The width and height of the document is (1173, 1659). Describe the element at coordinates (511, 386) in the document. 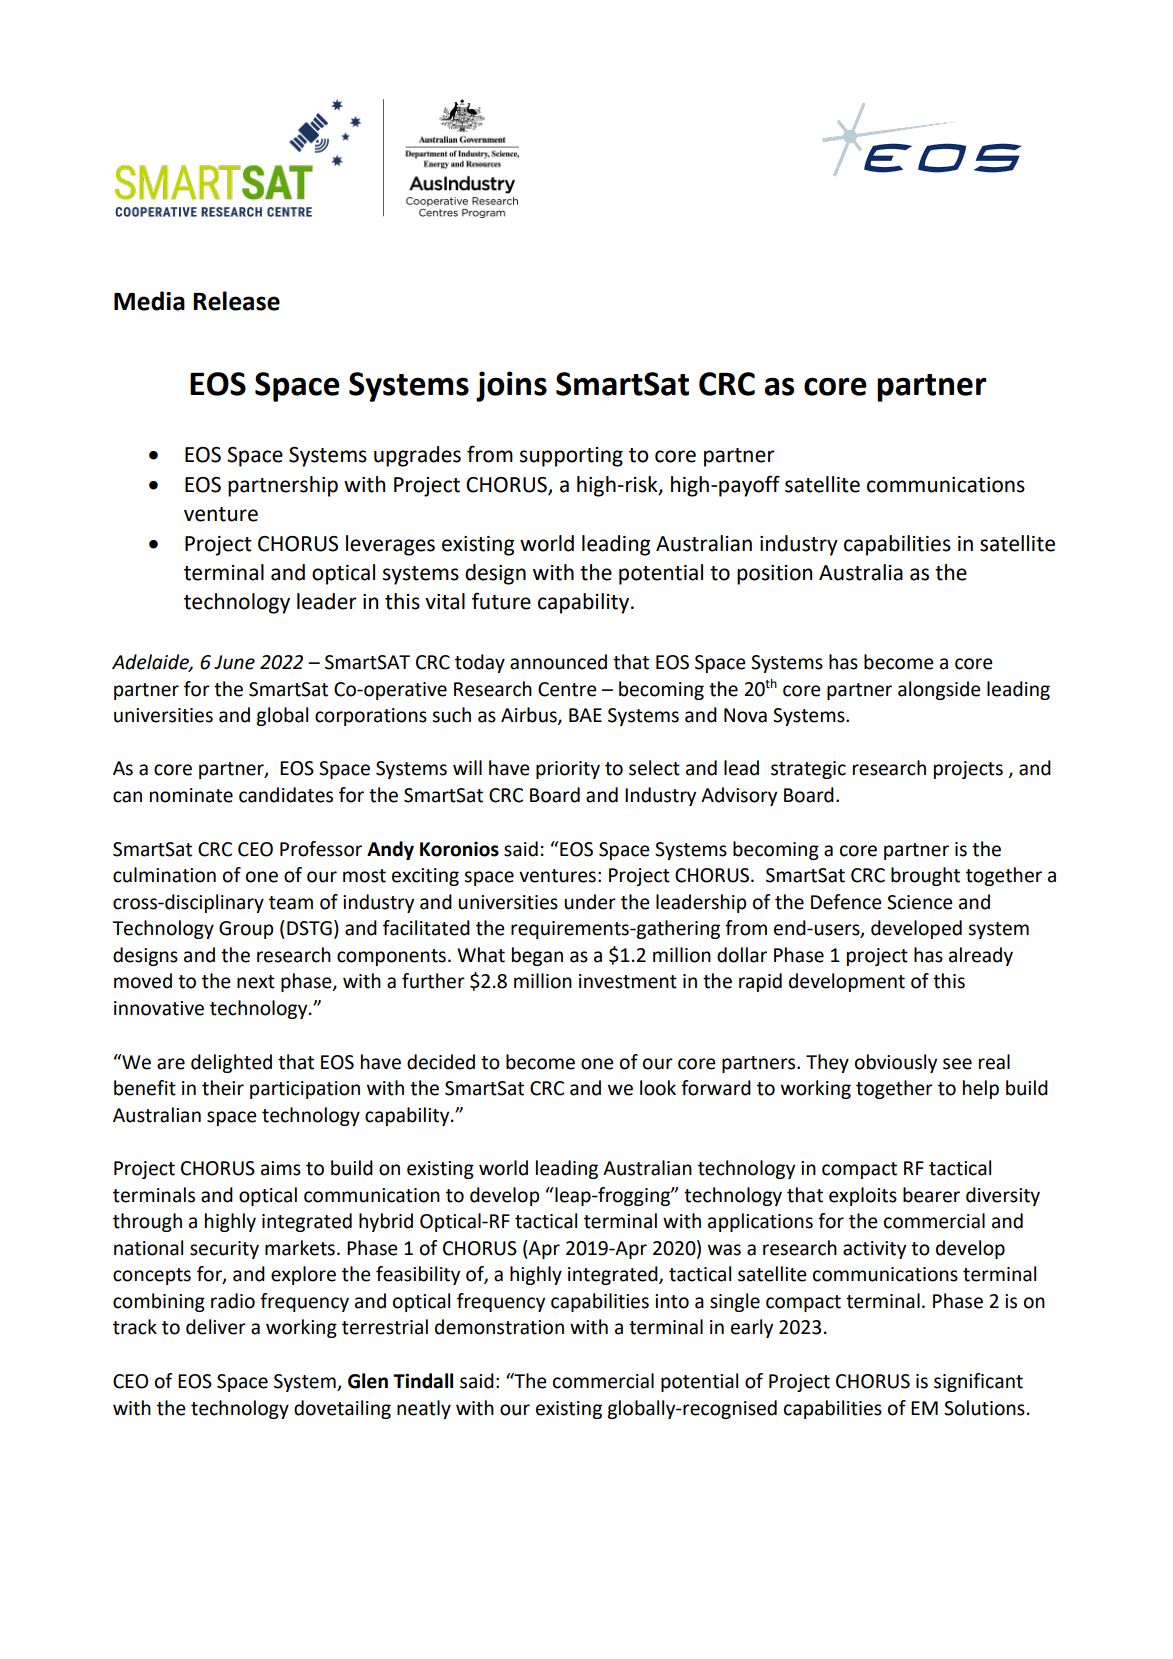

I see `joins` at that location.
